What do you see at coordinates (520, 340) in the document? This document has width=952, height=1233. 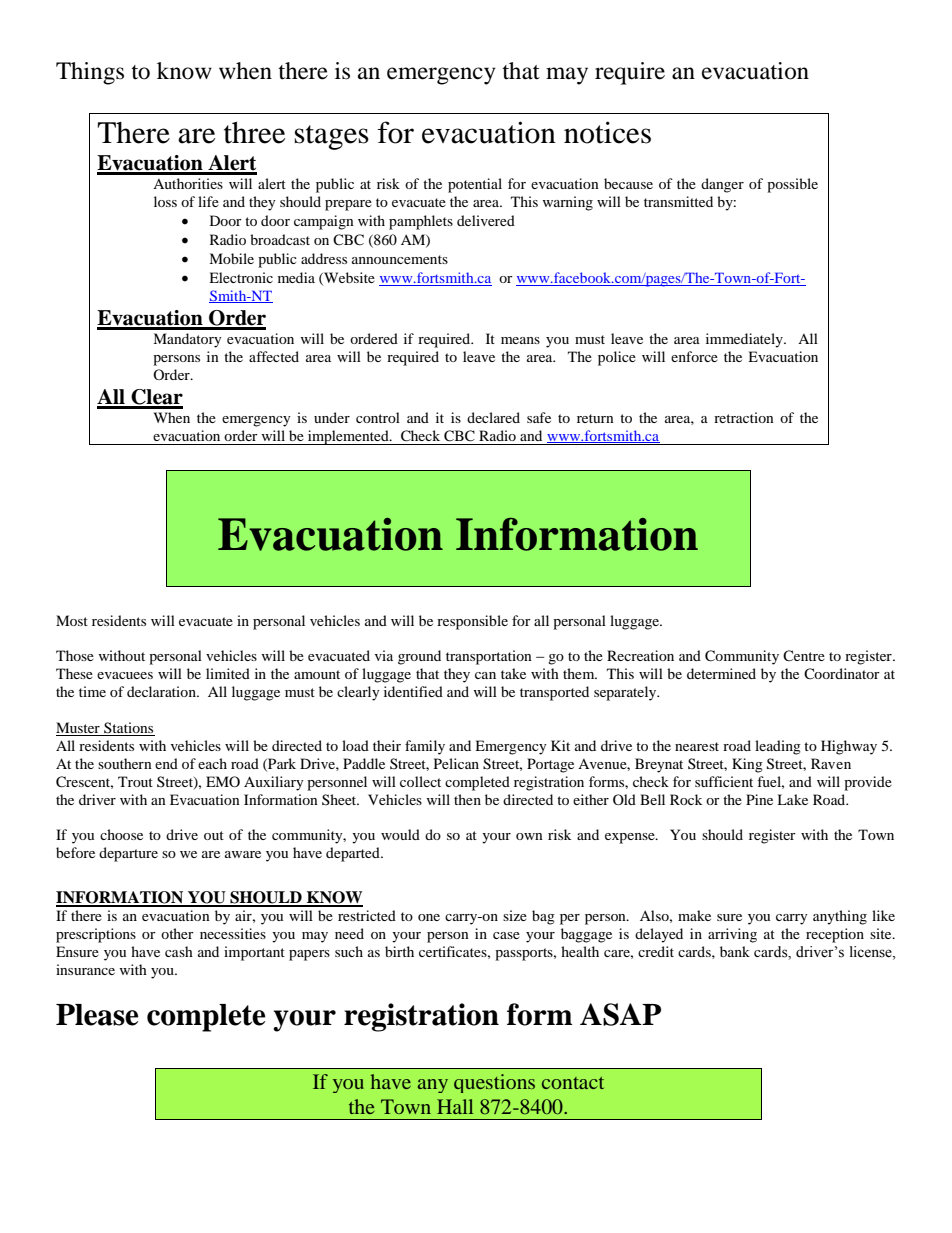 I see `means` at bounding box center [520, 340].
